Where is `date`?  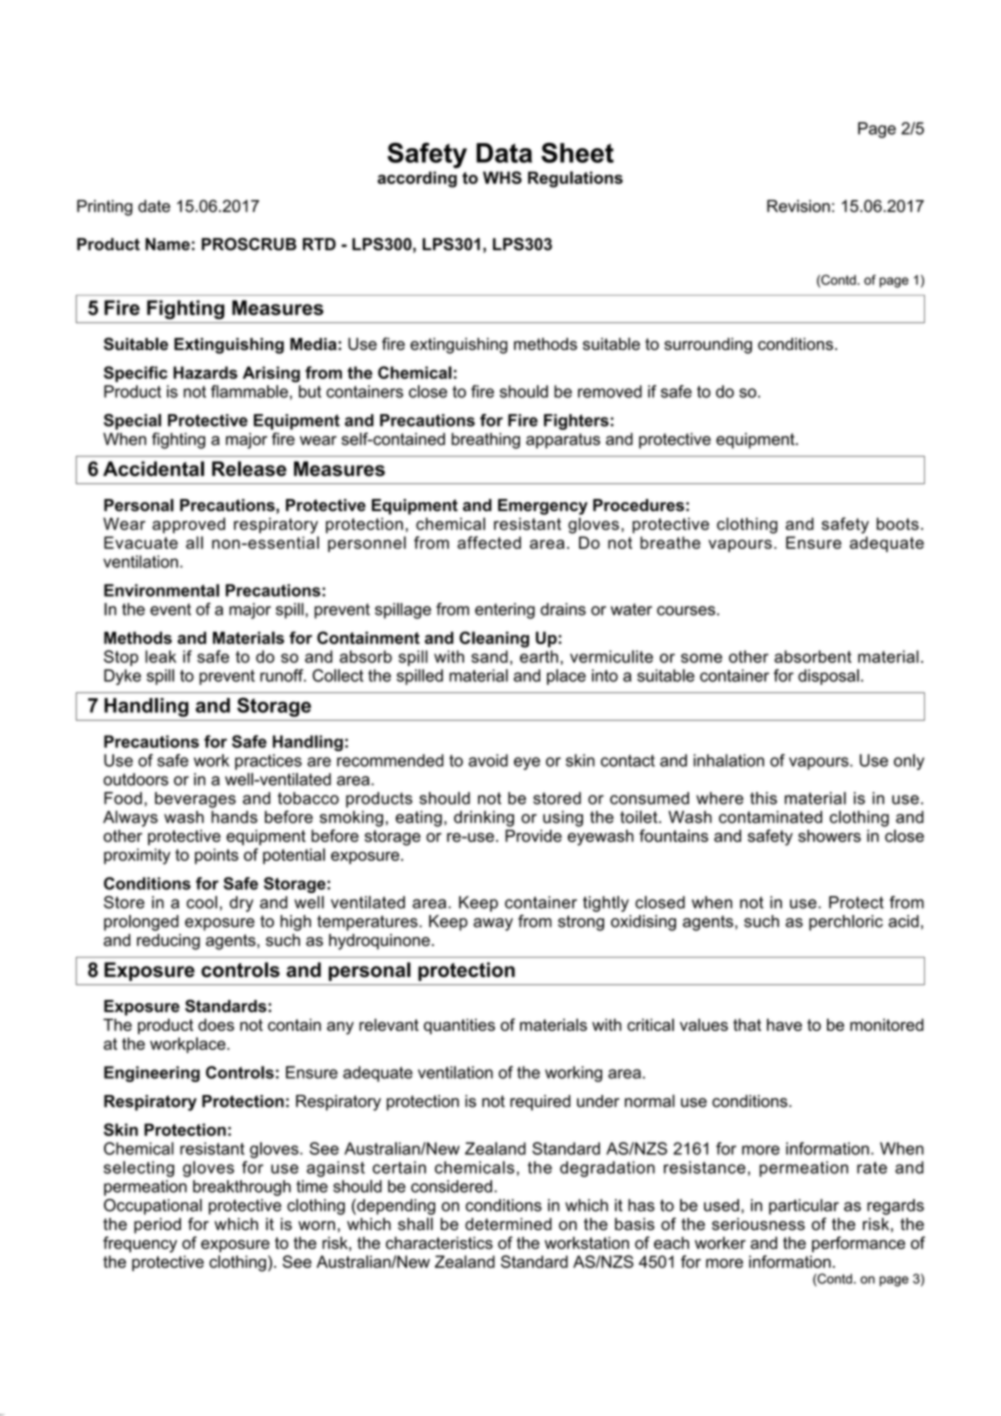 date is located at coordinates (154, 206).
